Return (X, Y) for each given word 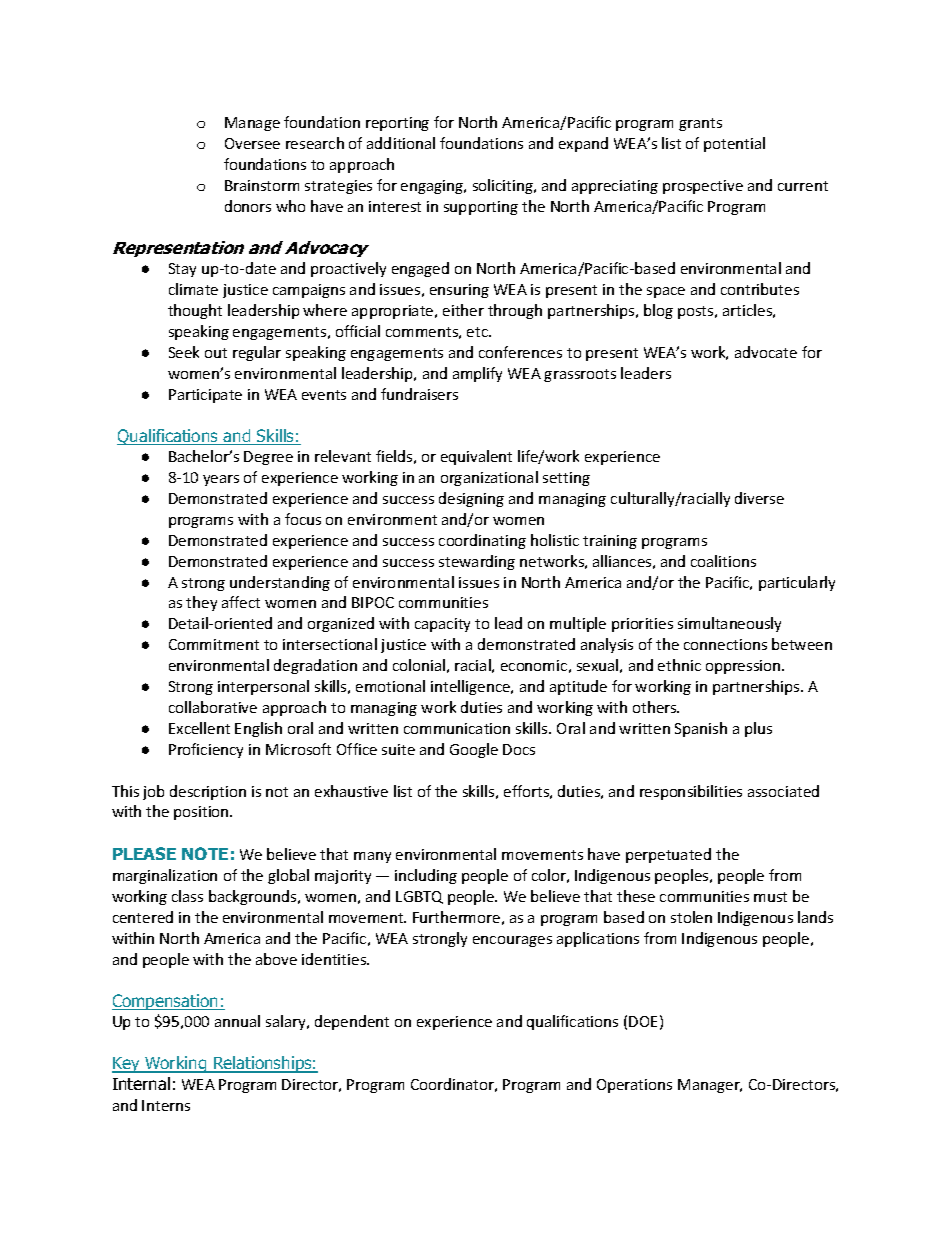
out (216, 353)
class (187, 896)
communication (457, 728)
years (221, 480)
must (770, 897)
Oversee (252, 143)
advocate (766, 352)
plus (758, 729)
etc (478, 332)
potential (734, 144)
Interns (166, 1105)
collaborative (213, 707)
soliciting (504, 186)
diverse (759, 498)
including (426, 876)
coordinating (482, 541)
